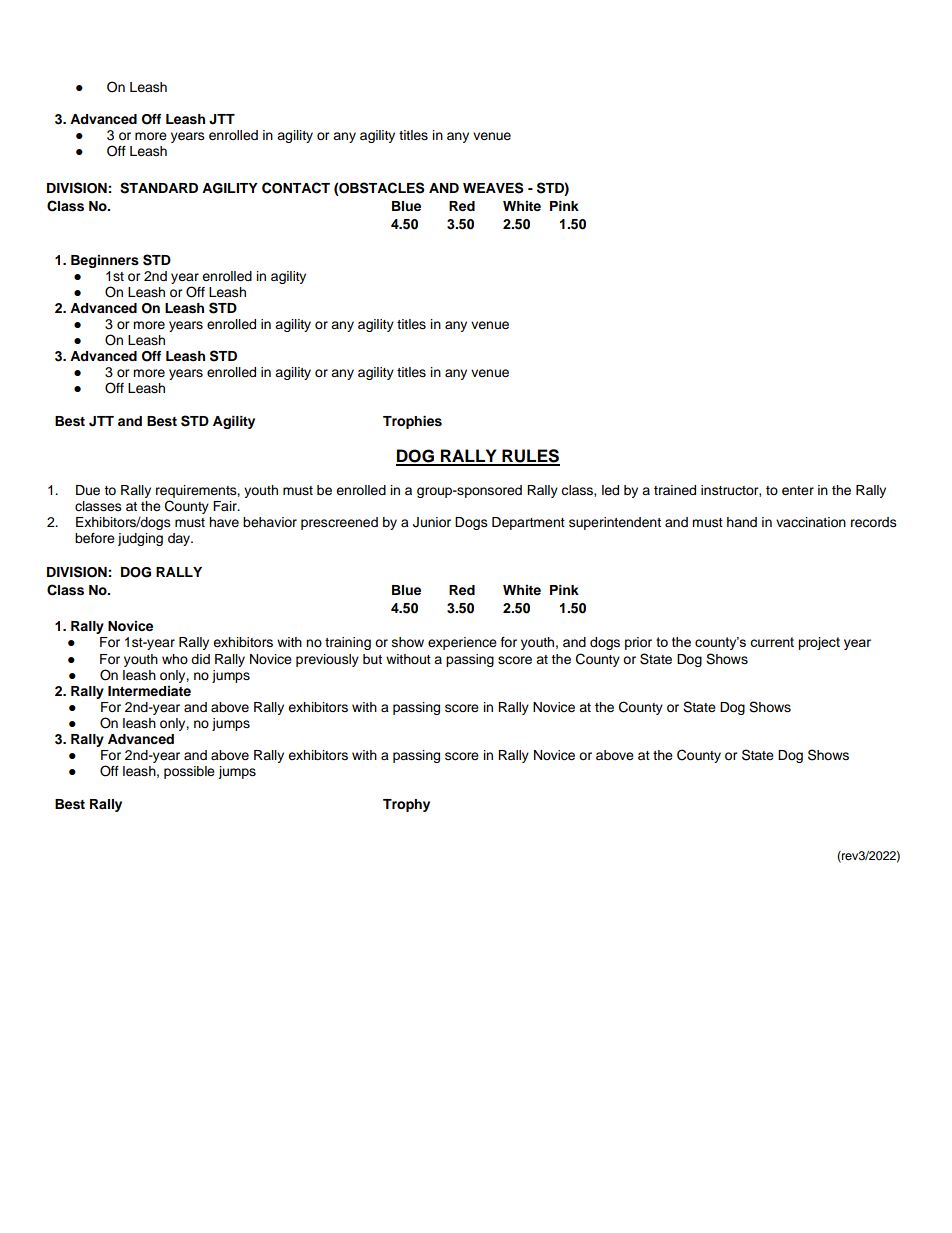  What do you see at coordinates (772, 642) in the screenshot?
I see `current` at bounding box center [772, 642].
